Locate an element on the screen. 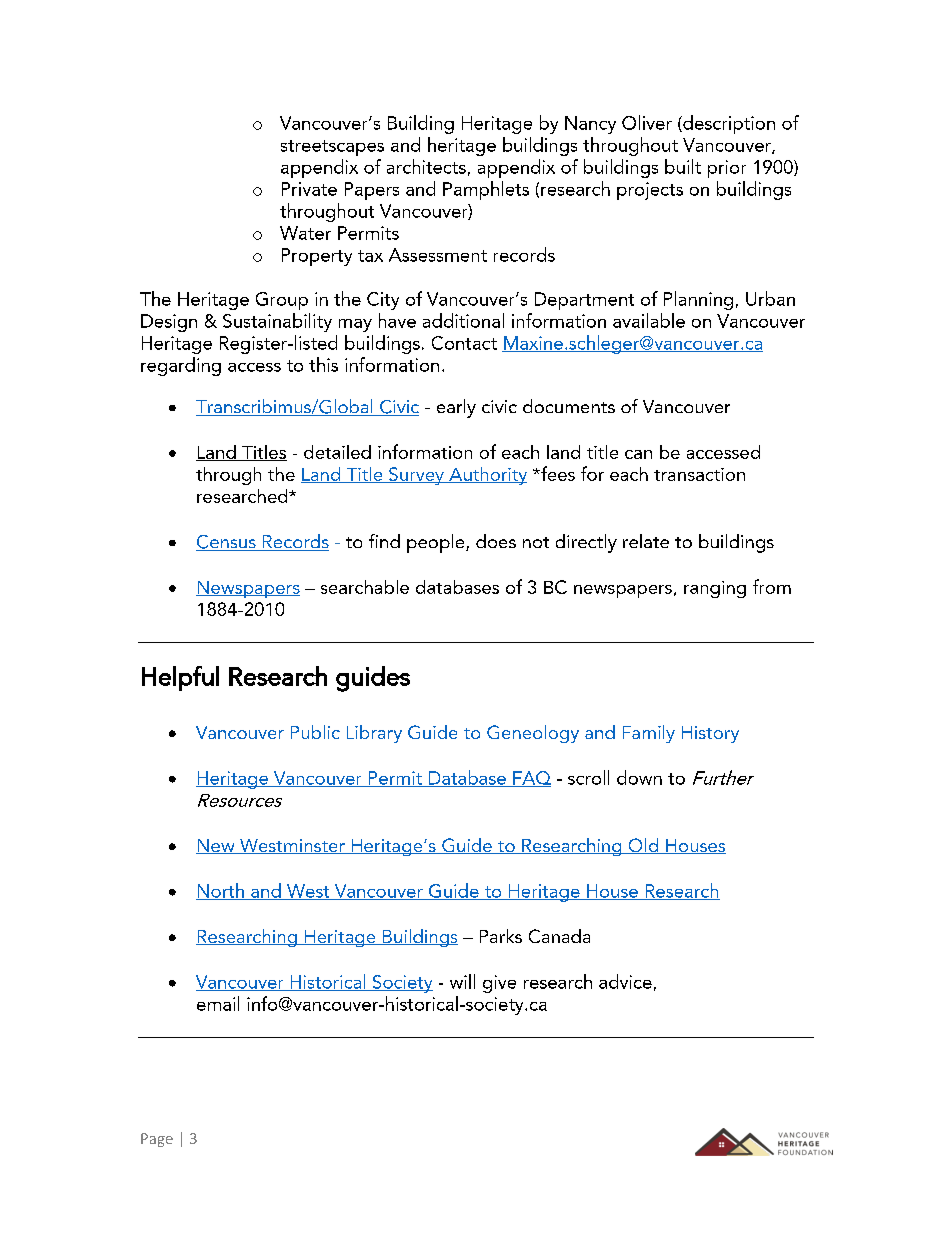 The width and height of the screenshot is (952, 1233). built is located at coordinates (683, 166).
